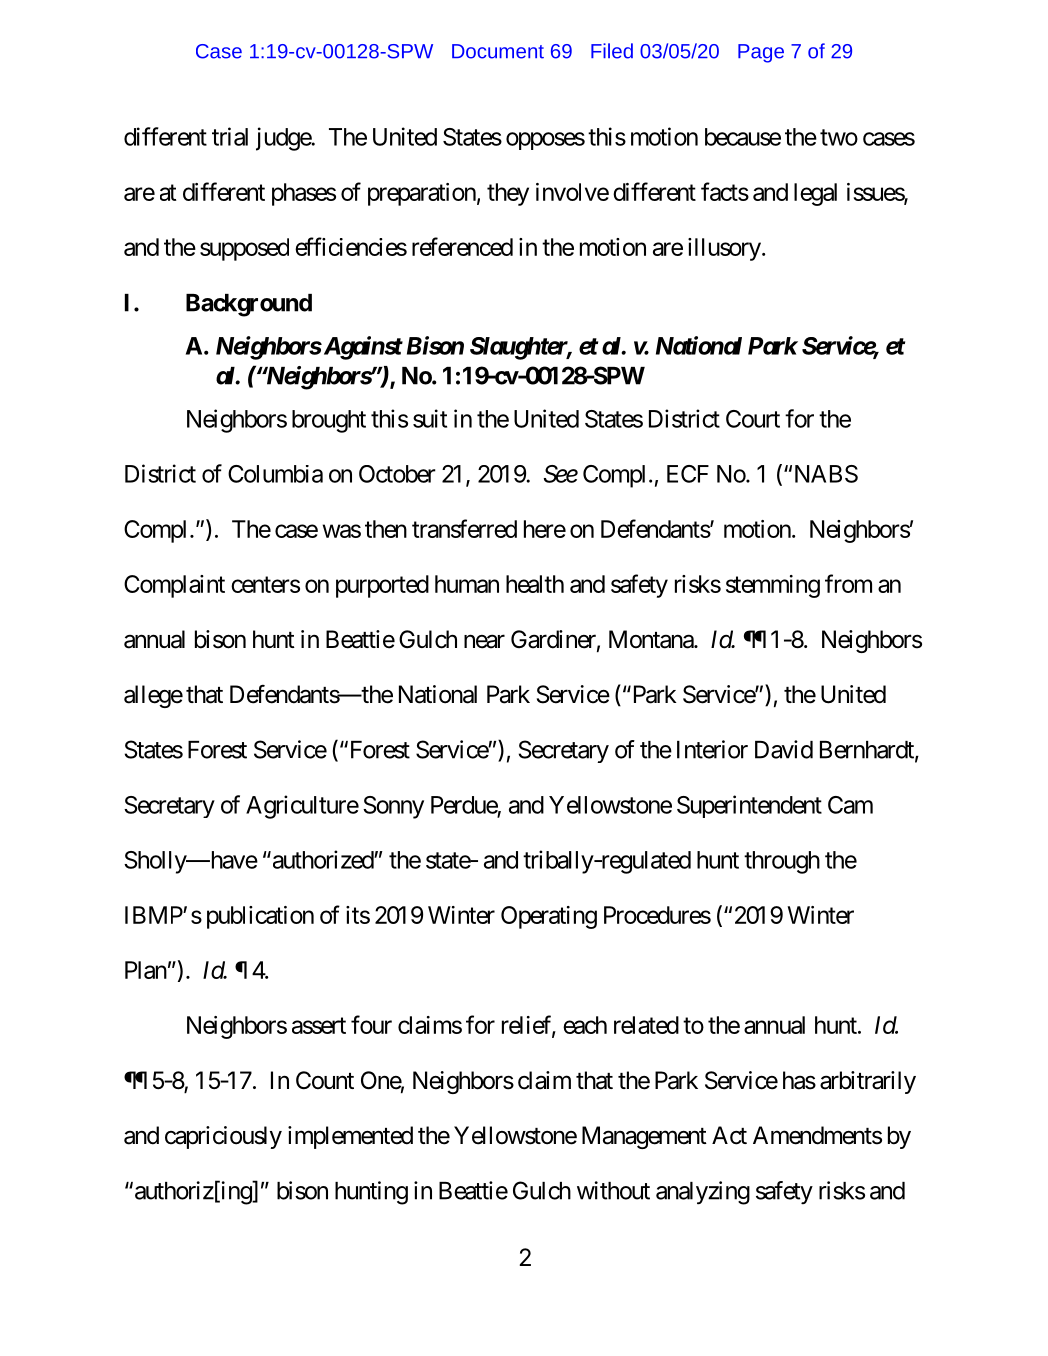  I want to click on publication, so click(260, 917).
